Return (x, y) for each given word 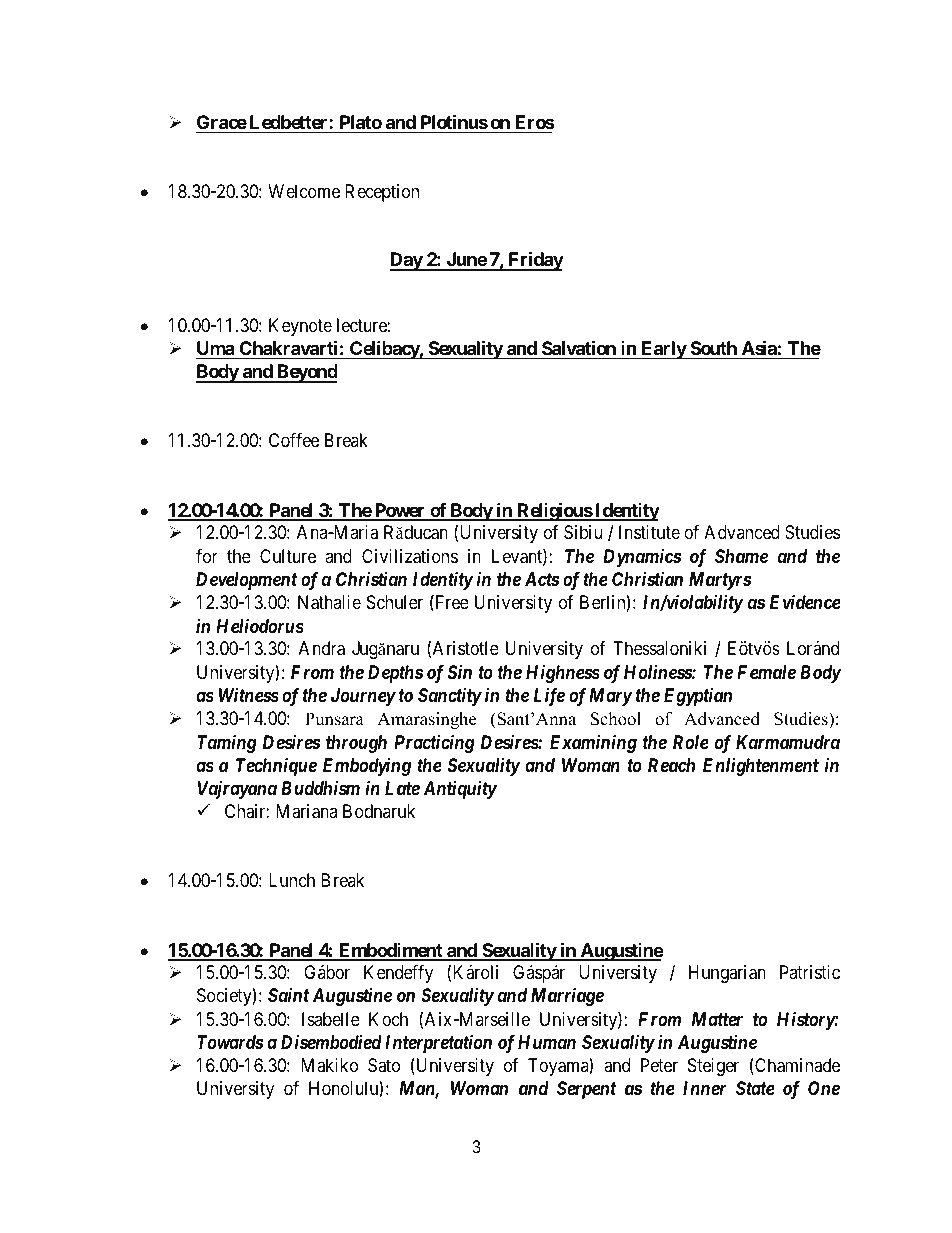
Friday (535, 261)
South (714, 348)
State (755, 1088)
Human (547, 1042)
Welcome (304, 191)
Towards (230, 1042)
